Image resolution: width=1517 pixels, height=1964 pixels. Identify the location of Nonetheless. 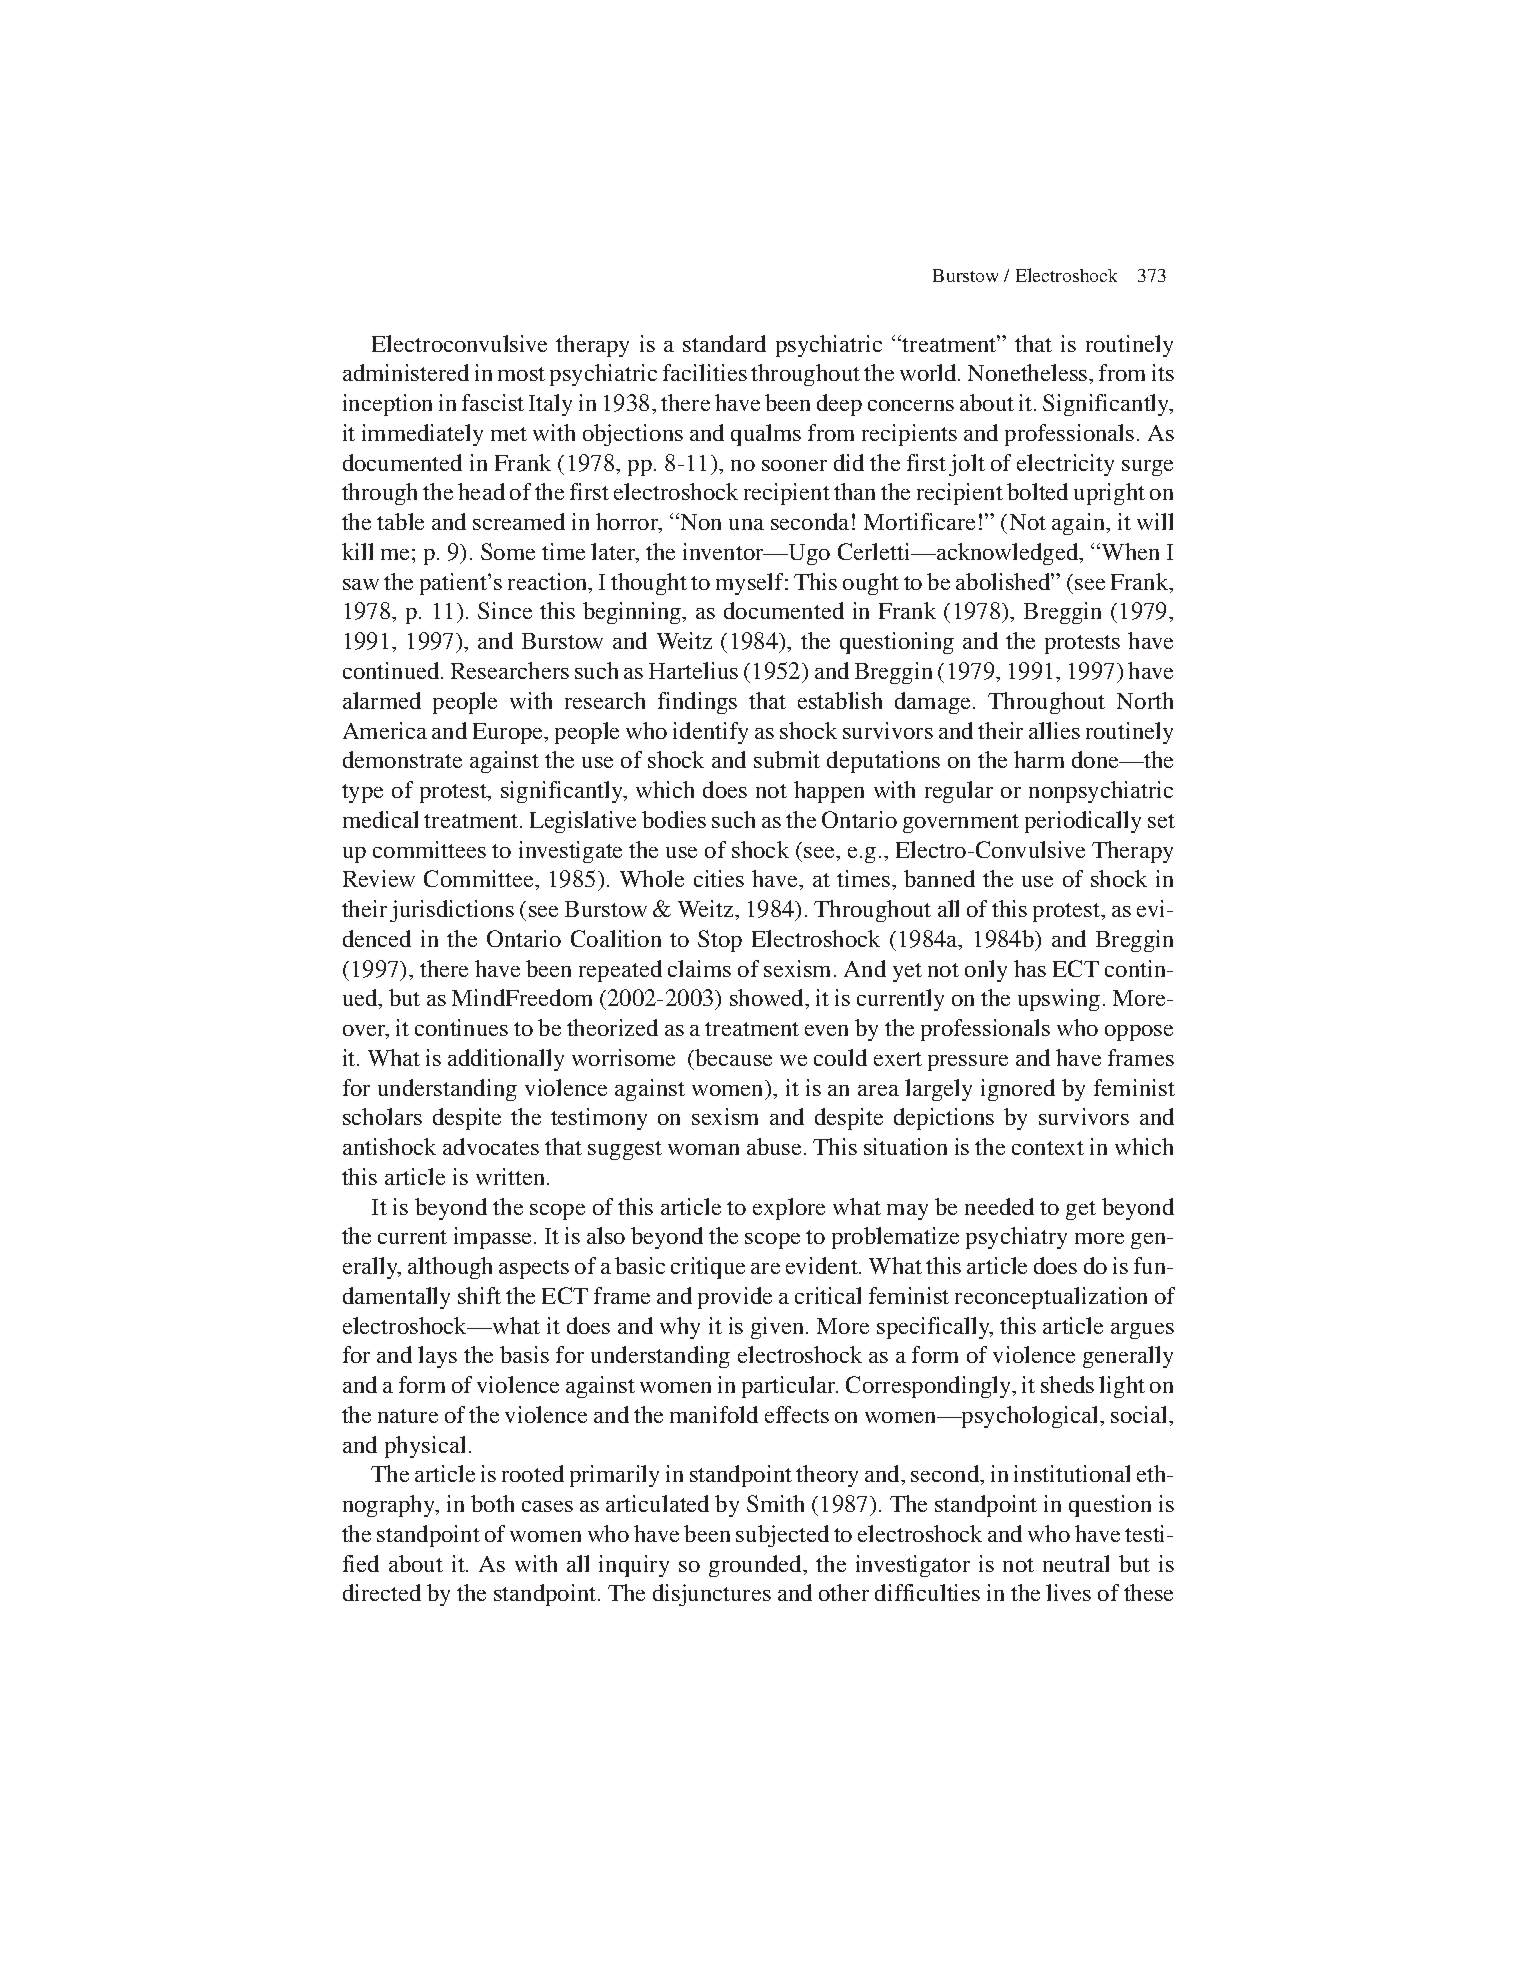
(1029, 372).
